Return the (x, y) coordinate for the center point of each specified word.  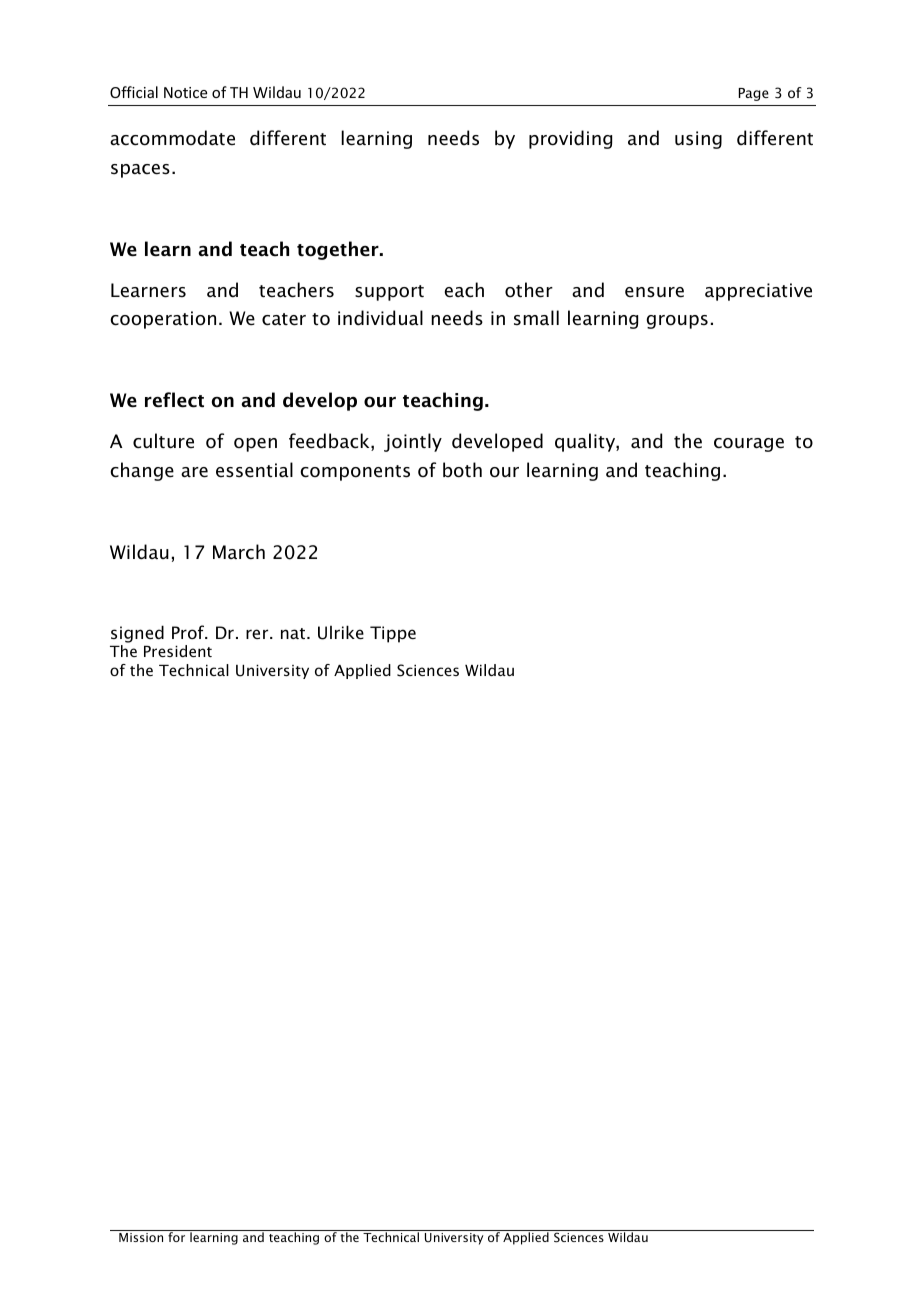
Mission (141, 1237)
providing (570, 139)
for (176, 1237)
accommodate (172, 138)
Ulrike (341, 632)
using (698, 140)
